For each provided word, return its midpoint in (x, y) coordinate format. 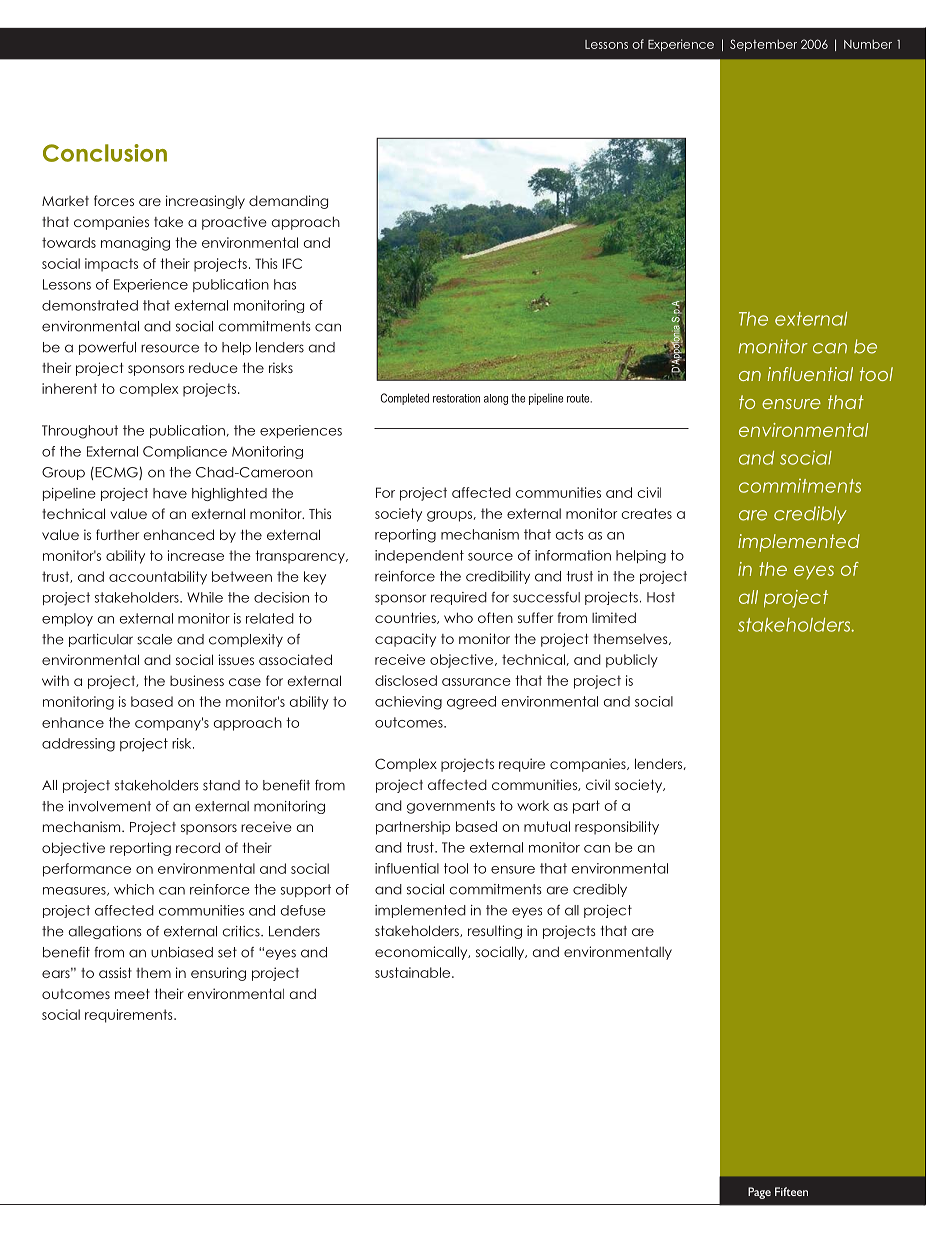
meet (132, 994)
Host (661, 597)
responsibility (617, 828)
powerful (107, 348)
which (134, 889)
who (458, 617)
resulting (495, 932)
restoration (456, 398)
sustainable (414, 972)
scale (154, 639)
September (763, 45)
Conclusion (105, 153)
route (579, 398)
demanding (288, 202)
